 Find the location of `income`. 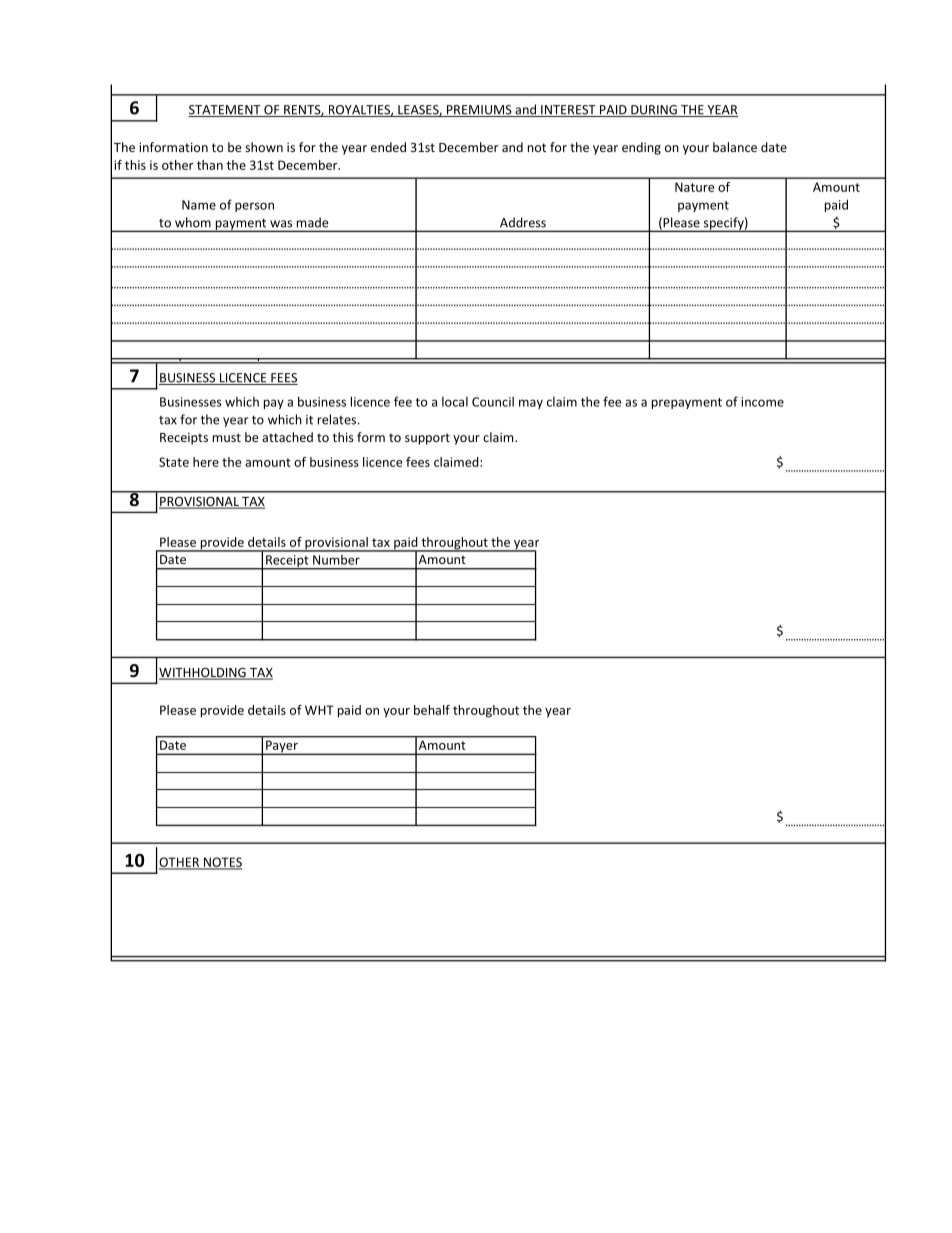

income is located at coordinates (763, 402).
